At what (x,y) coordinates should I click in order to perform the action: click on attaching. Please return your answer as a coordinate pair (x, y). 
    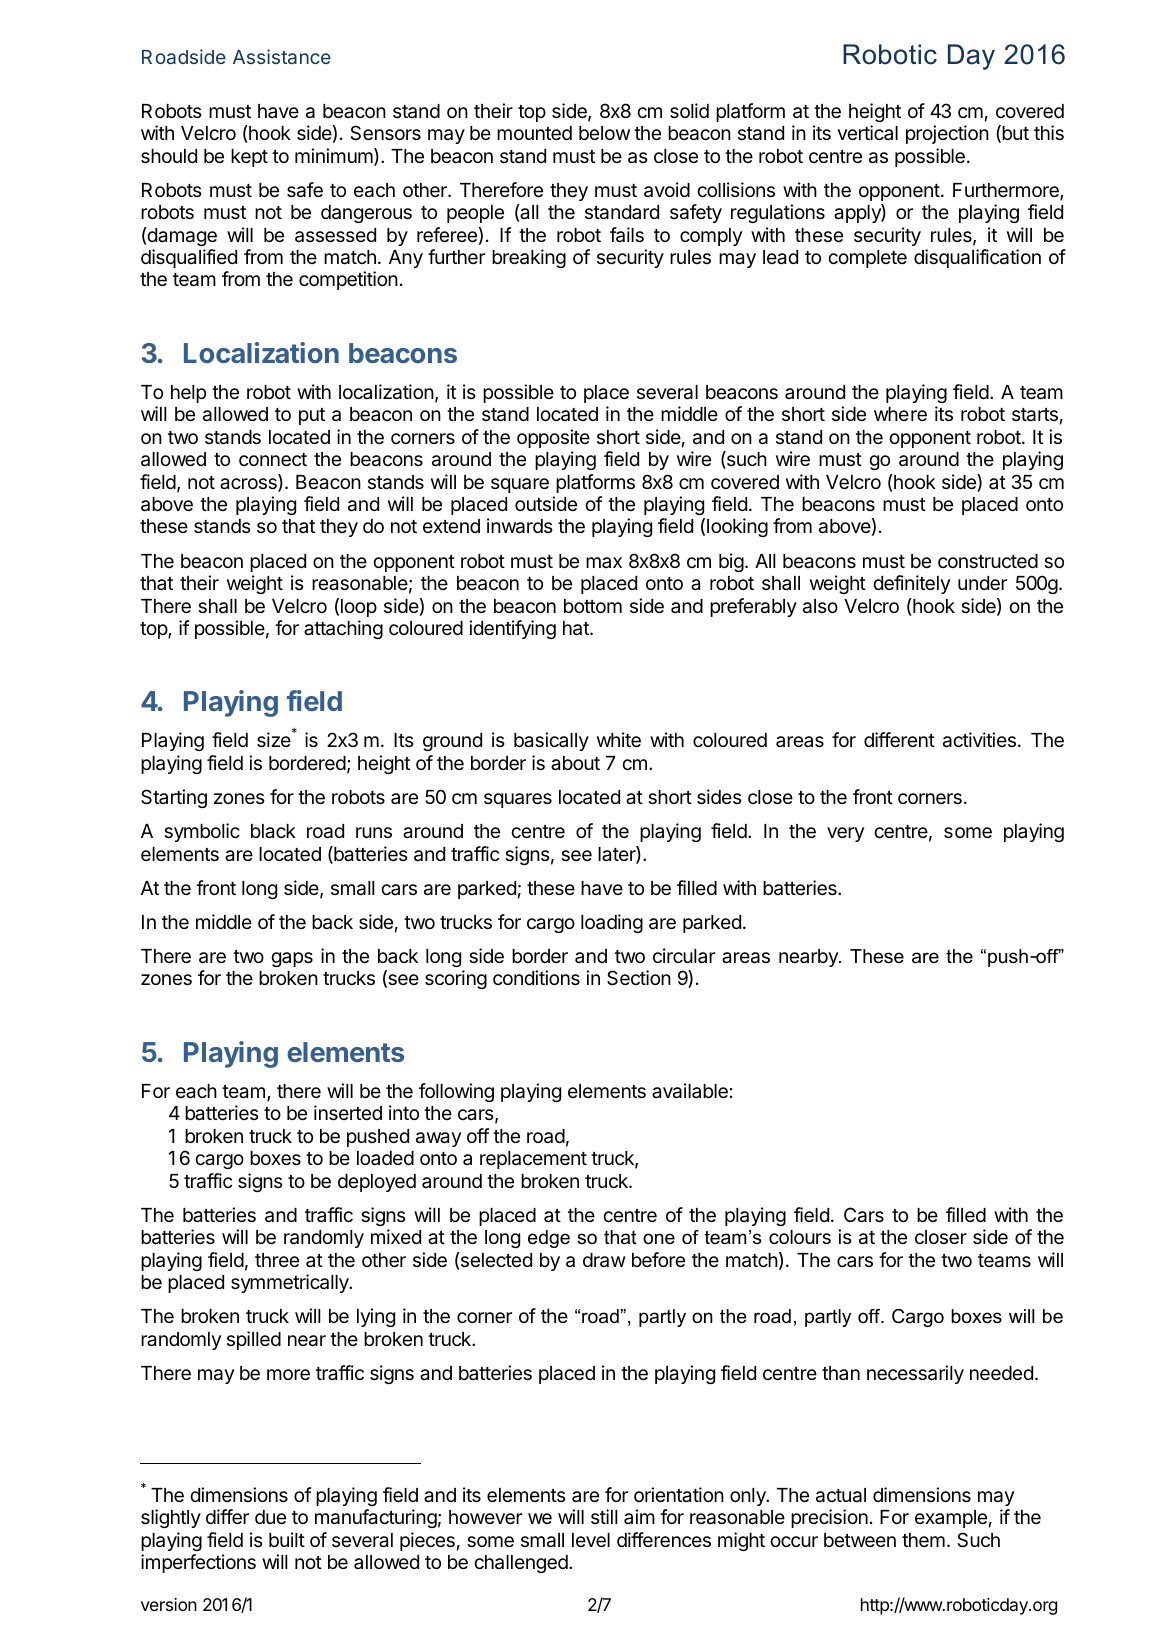
    Looking at the image, I should click on (343, 629).
